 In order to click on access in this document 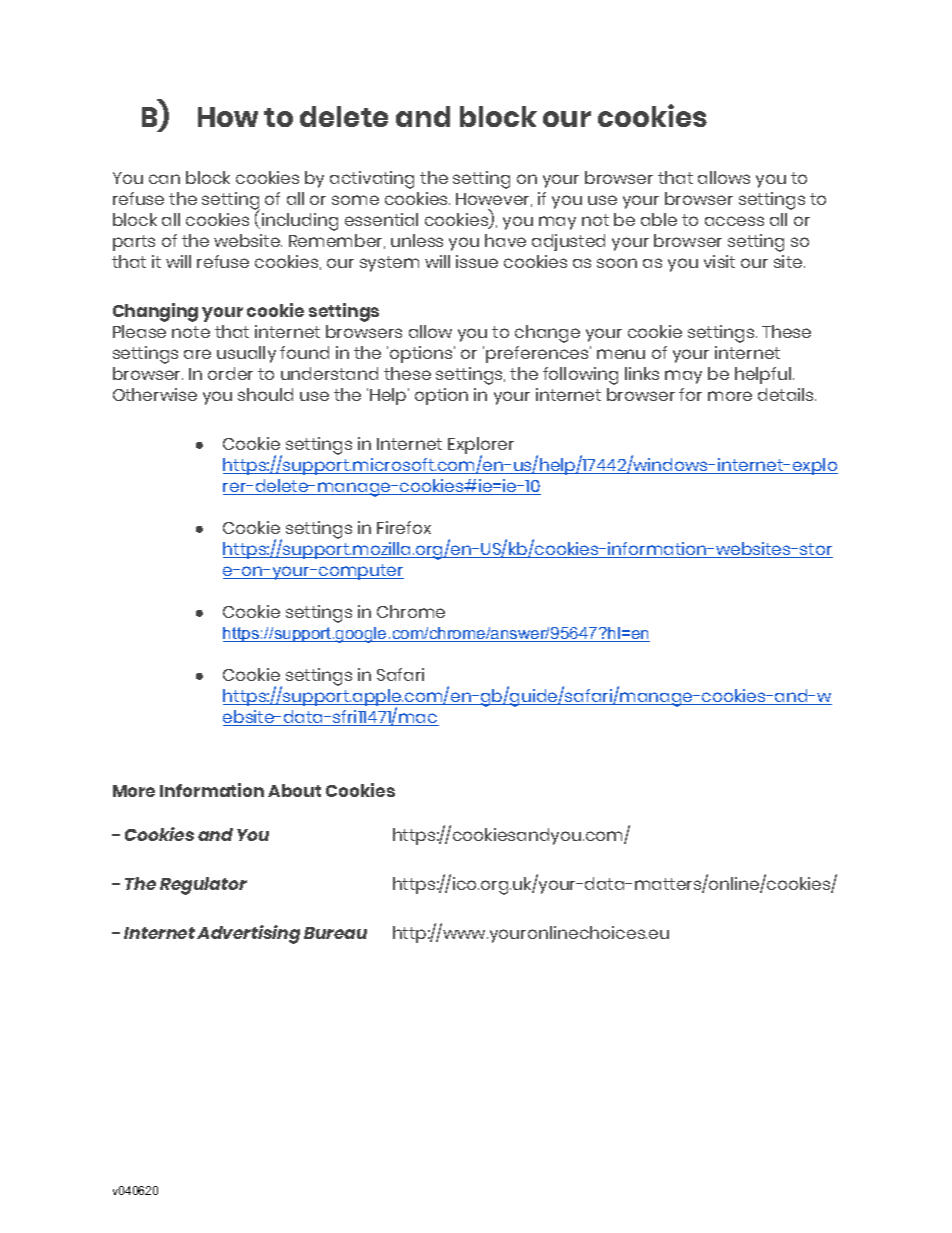, I will do `click(734, 221)`.
